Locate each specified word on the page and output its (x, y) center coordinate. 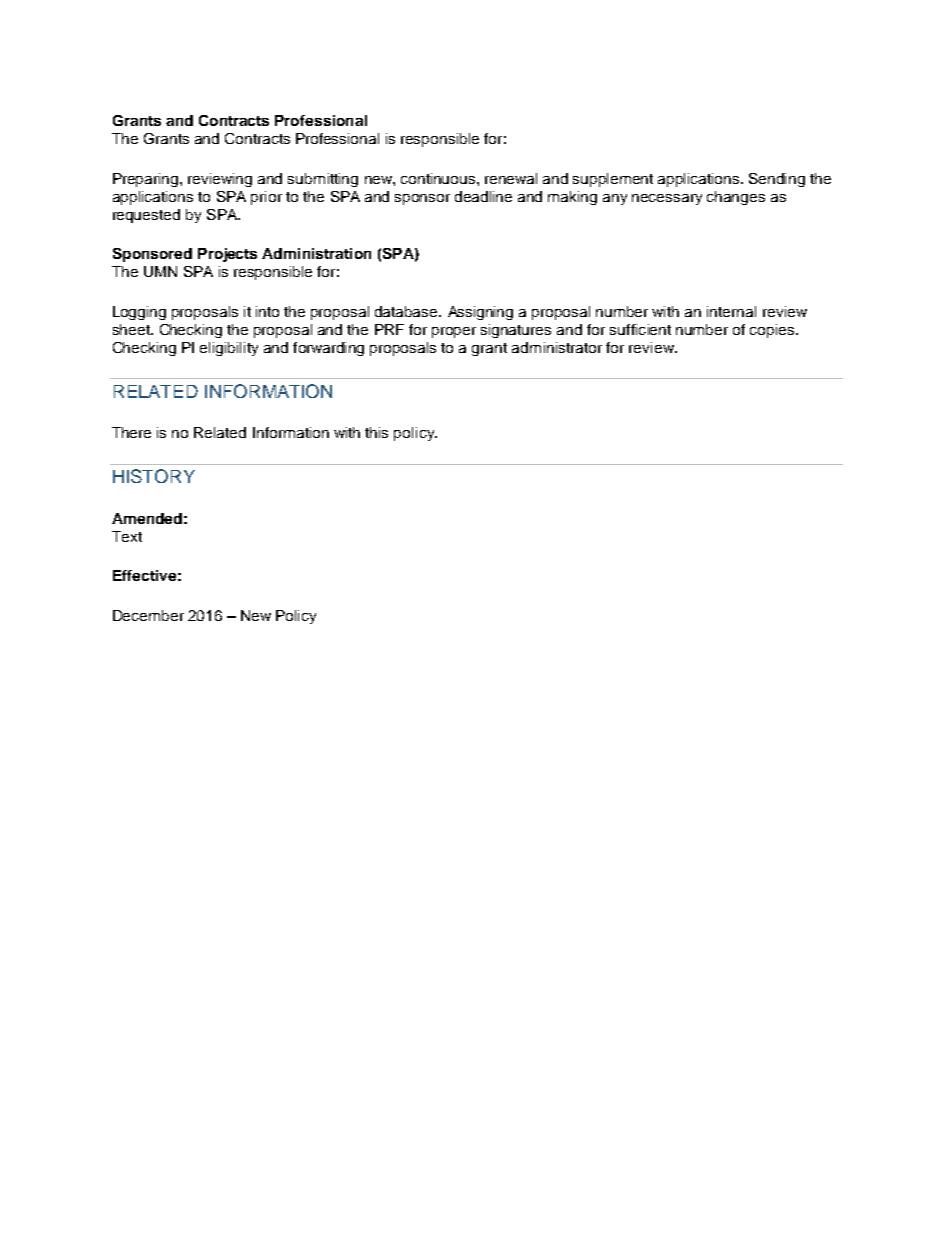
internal (731, 311)
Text (127, 536)
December (148, 615)
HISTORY (154, 476)
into (267, 311)
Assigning (480, 313)
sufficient (640, 329)
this (376, 432)
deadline (483, 196)
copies (773, 331)
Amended (147, 518)
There (131, 432)
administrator (557, 347)
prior (266, 198)
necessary (667, 199)
